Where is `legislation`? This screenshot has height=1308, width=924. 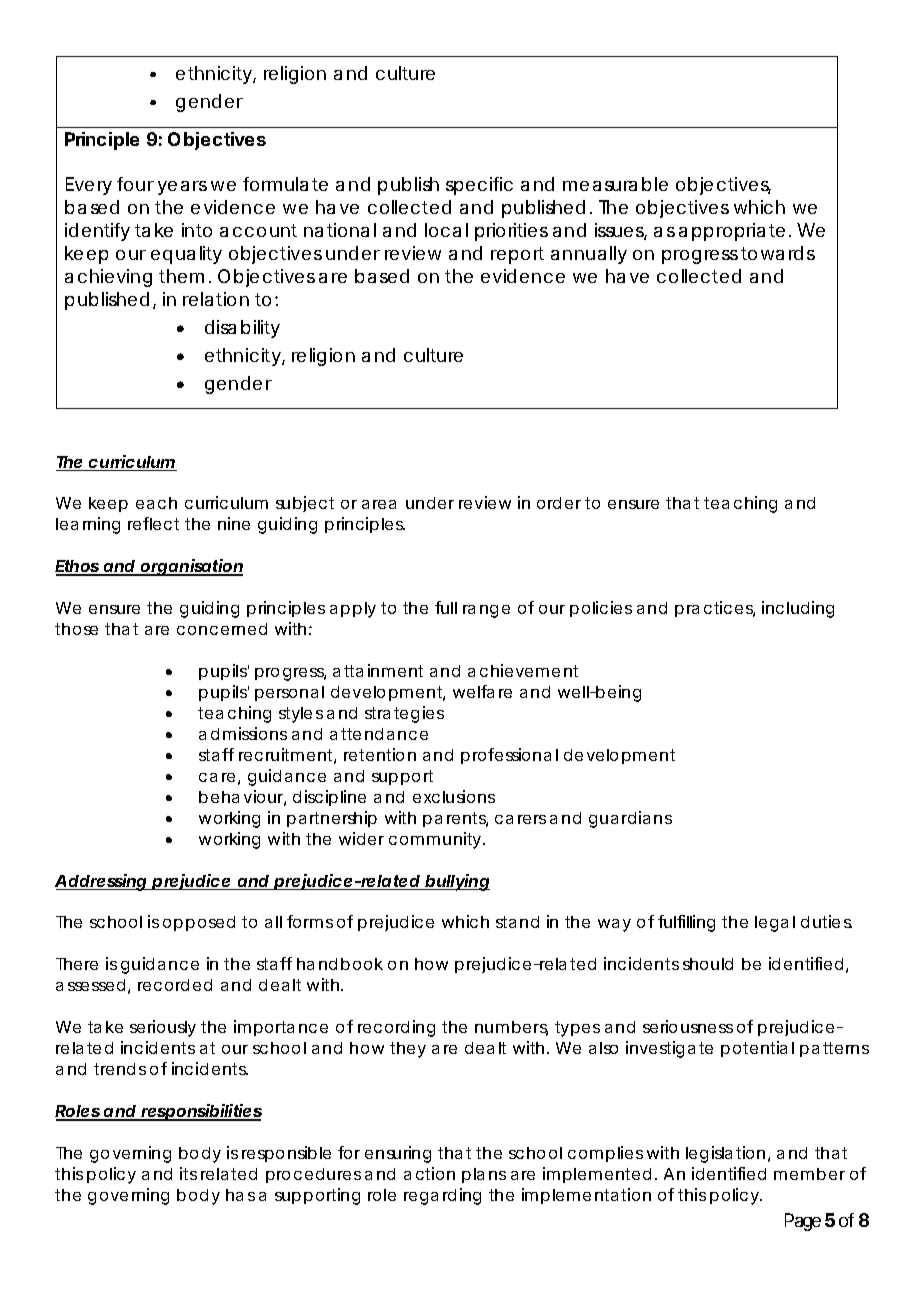
legislation is located at coordinates (725, 1154).
